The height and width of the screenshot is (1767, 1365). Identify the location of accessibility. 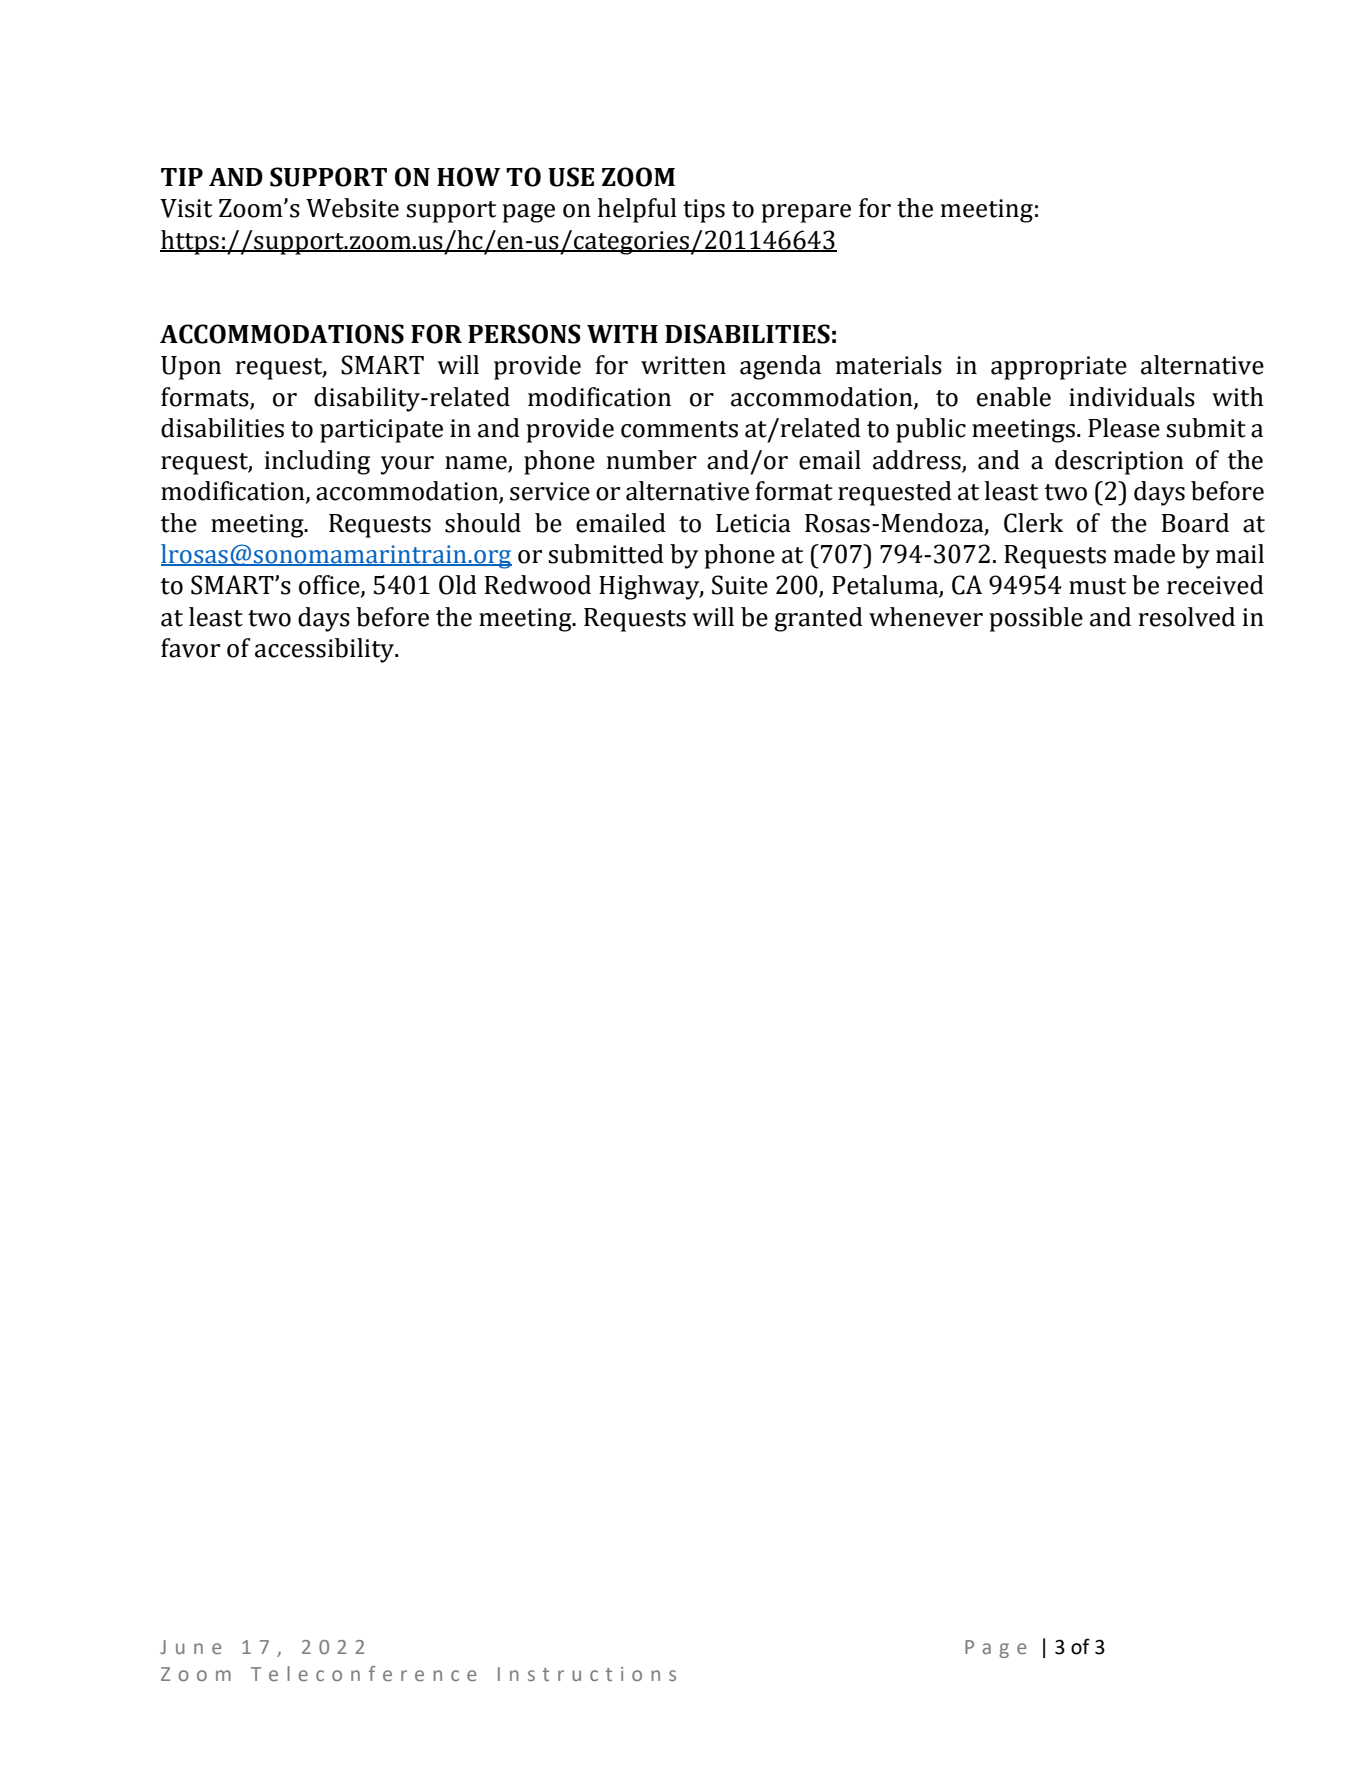
(325, 650).
